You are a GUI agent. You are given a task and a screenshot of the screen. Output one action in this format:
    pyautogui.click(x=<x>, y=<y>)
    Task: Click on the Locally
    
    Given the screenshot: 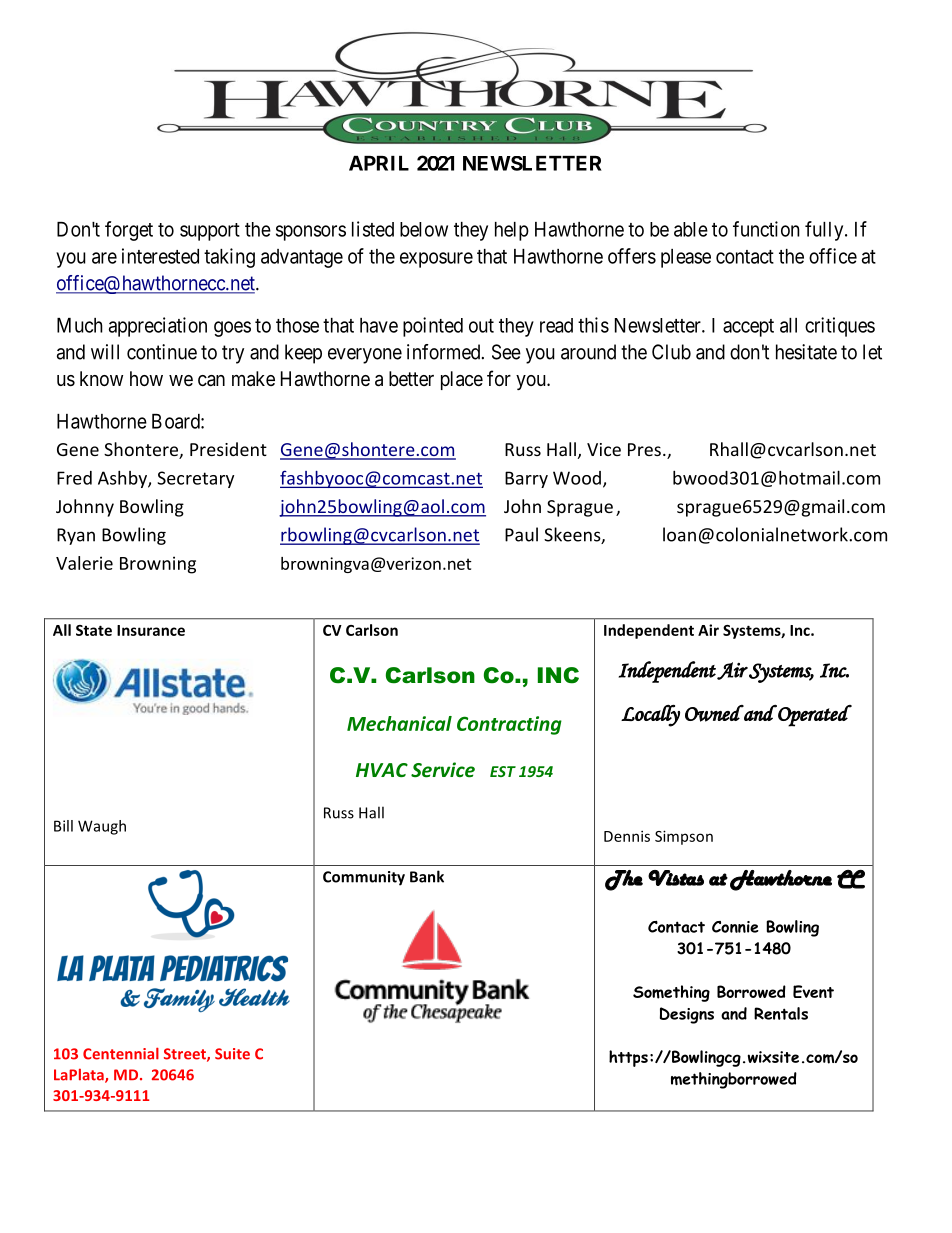 What is the action you would take?
    pyautogui.click(x=650, y=716)
